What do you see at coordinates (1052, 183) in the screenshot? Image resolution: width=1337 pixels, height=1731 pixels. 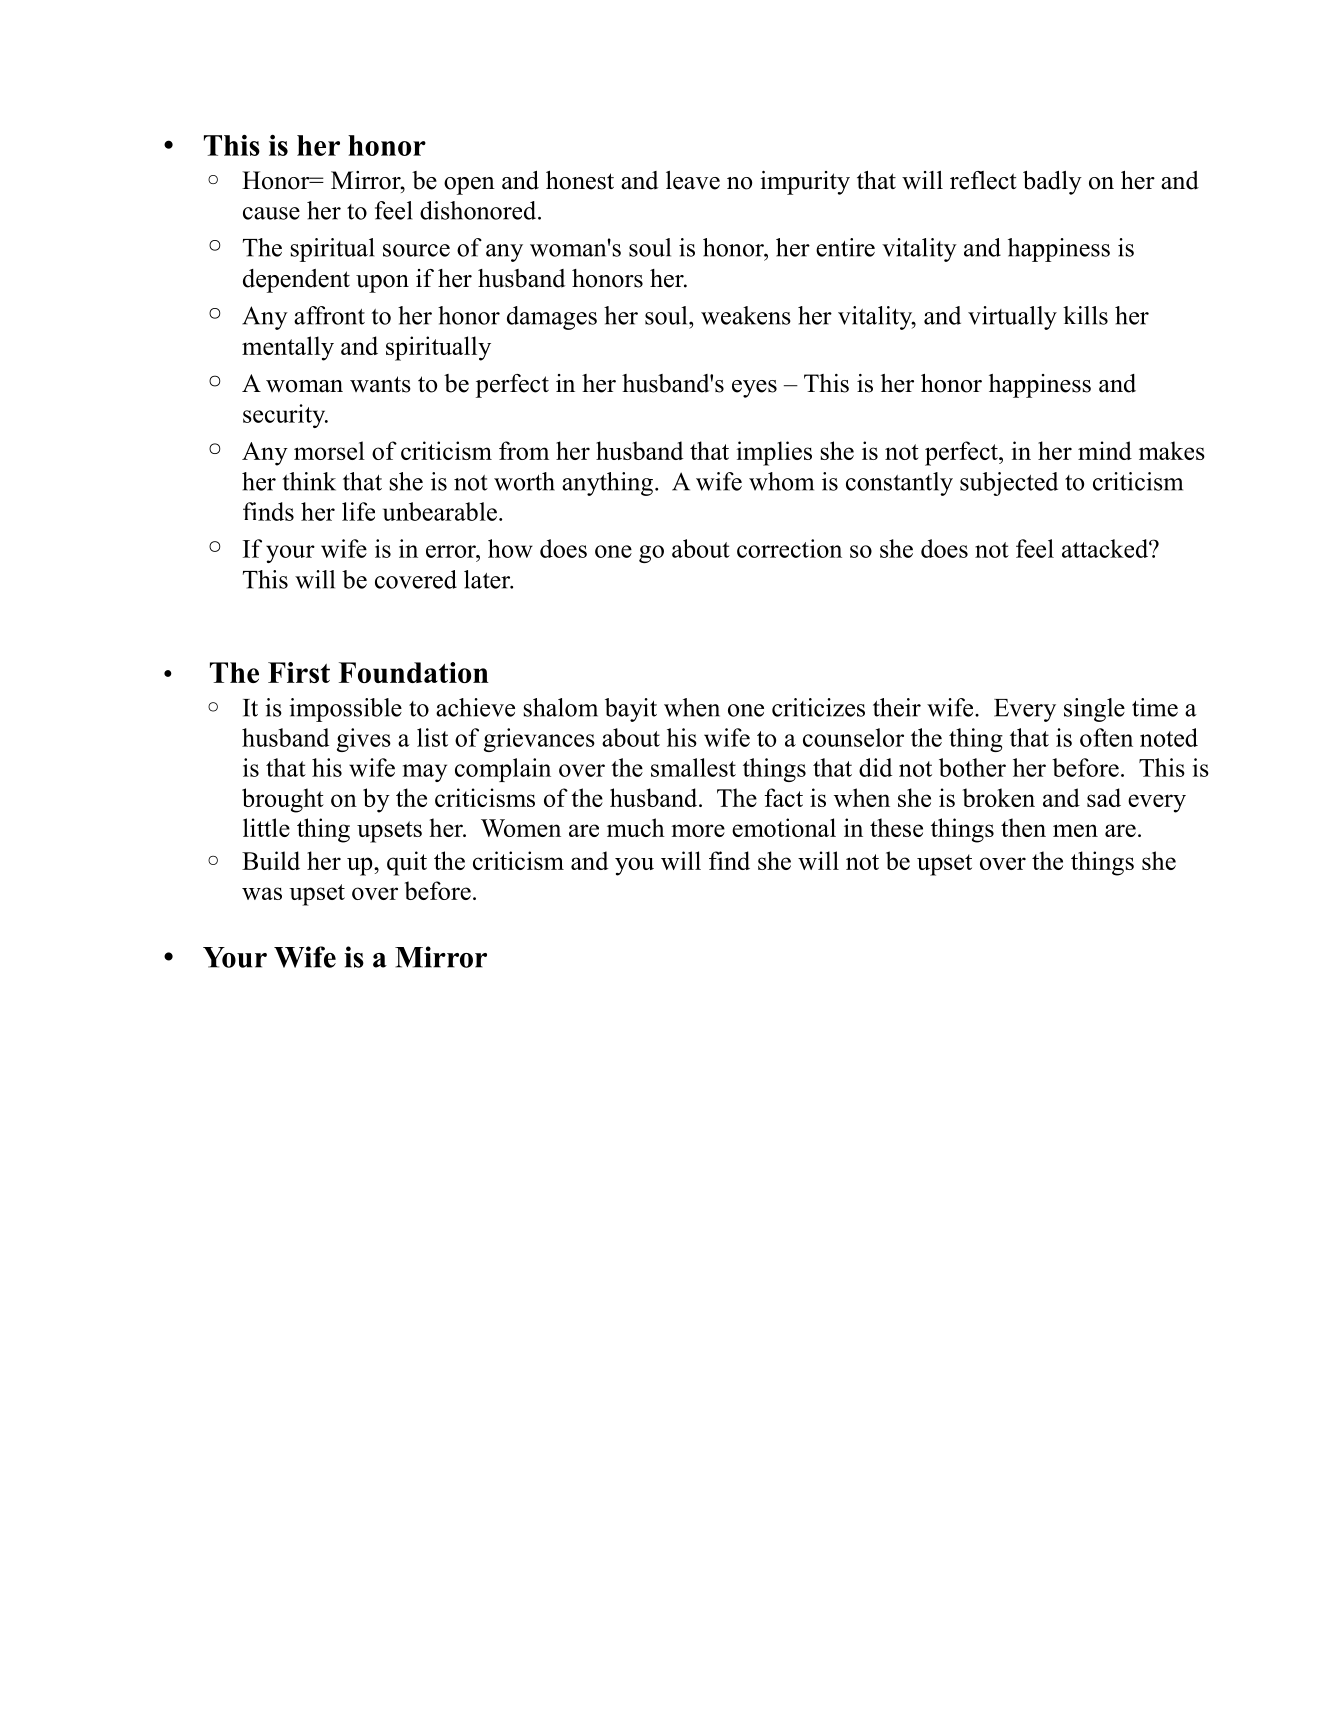 I see `badly` at bounding box center [1052, 183].
